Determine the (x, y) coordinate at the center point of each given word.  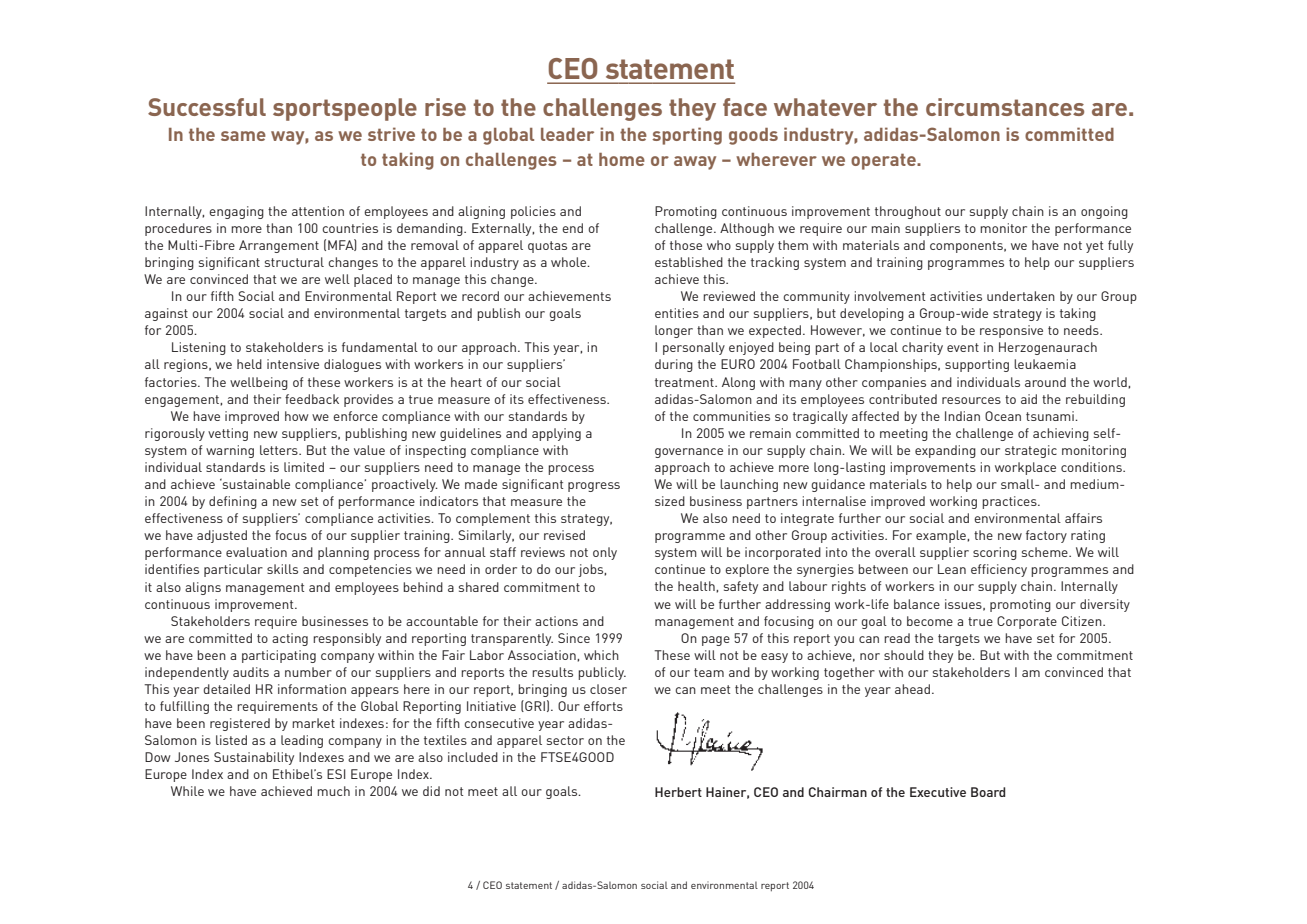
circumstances (1005, 107)
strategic (1031, 451)
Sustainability (254, 758)
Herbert (678, 792)
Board (988, 792)
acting (290, 639)
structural (294, 262)
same (243, 136)
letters (280, 450)
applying (556, 434)
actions (556, 621)
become (930, 621)
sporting (687, 136)
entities (677, 313)
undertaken (1021, 296)
